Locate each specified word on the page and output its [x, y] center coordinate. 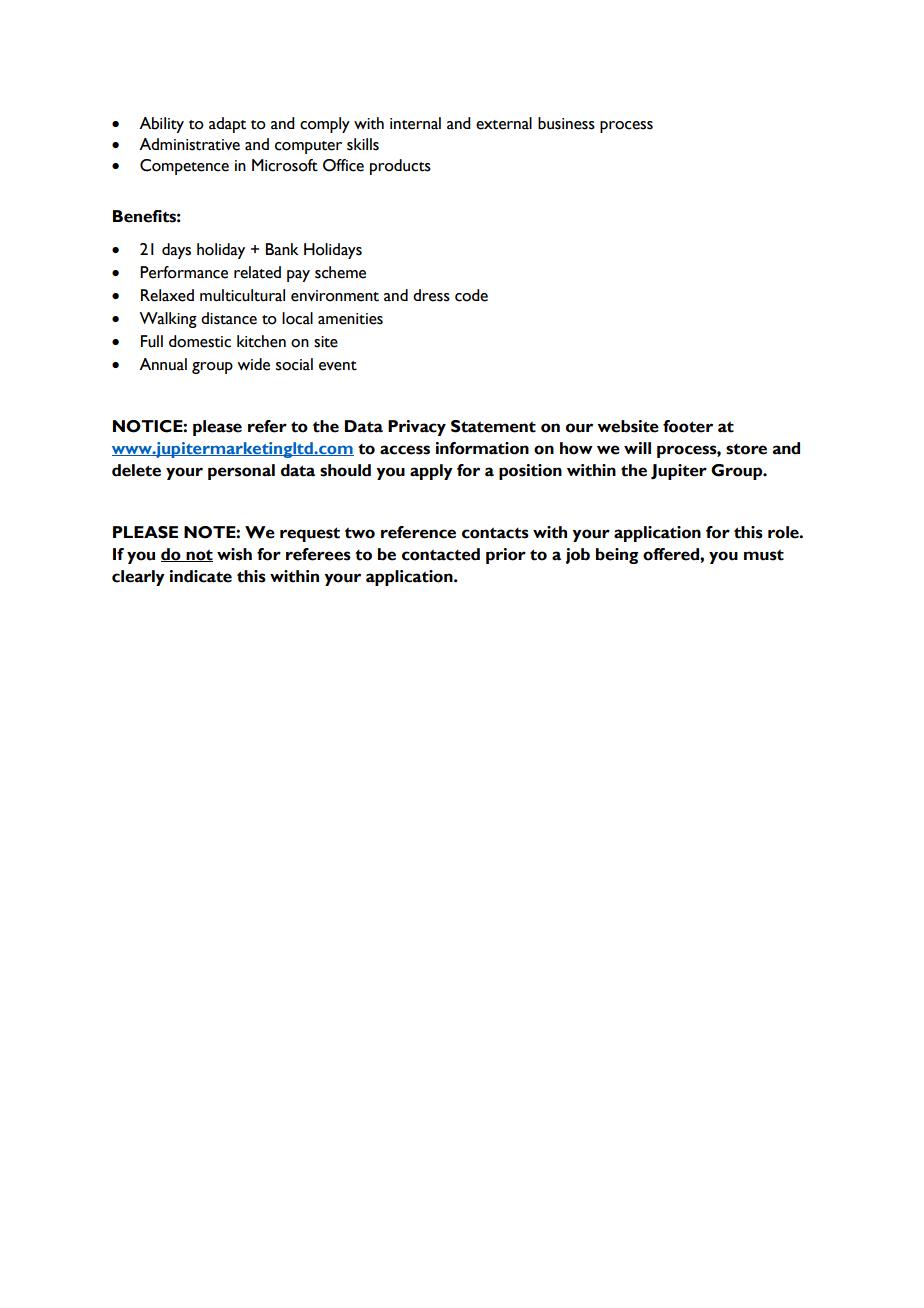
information [482, 448]
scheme [340, 272]
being [617, 556]
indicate [201, 576]
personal [241, 472]
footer [688, 426]
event [338, 366]
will [637, 448]
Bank [282, 249]
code [471, 295]
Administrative [189, 144]
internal [415, 123]
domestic [200, 341]
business [566, 123]
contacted [441, 554]
